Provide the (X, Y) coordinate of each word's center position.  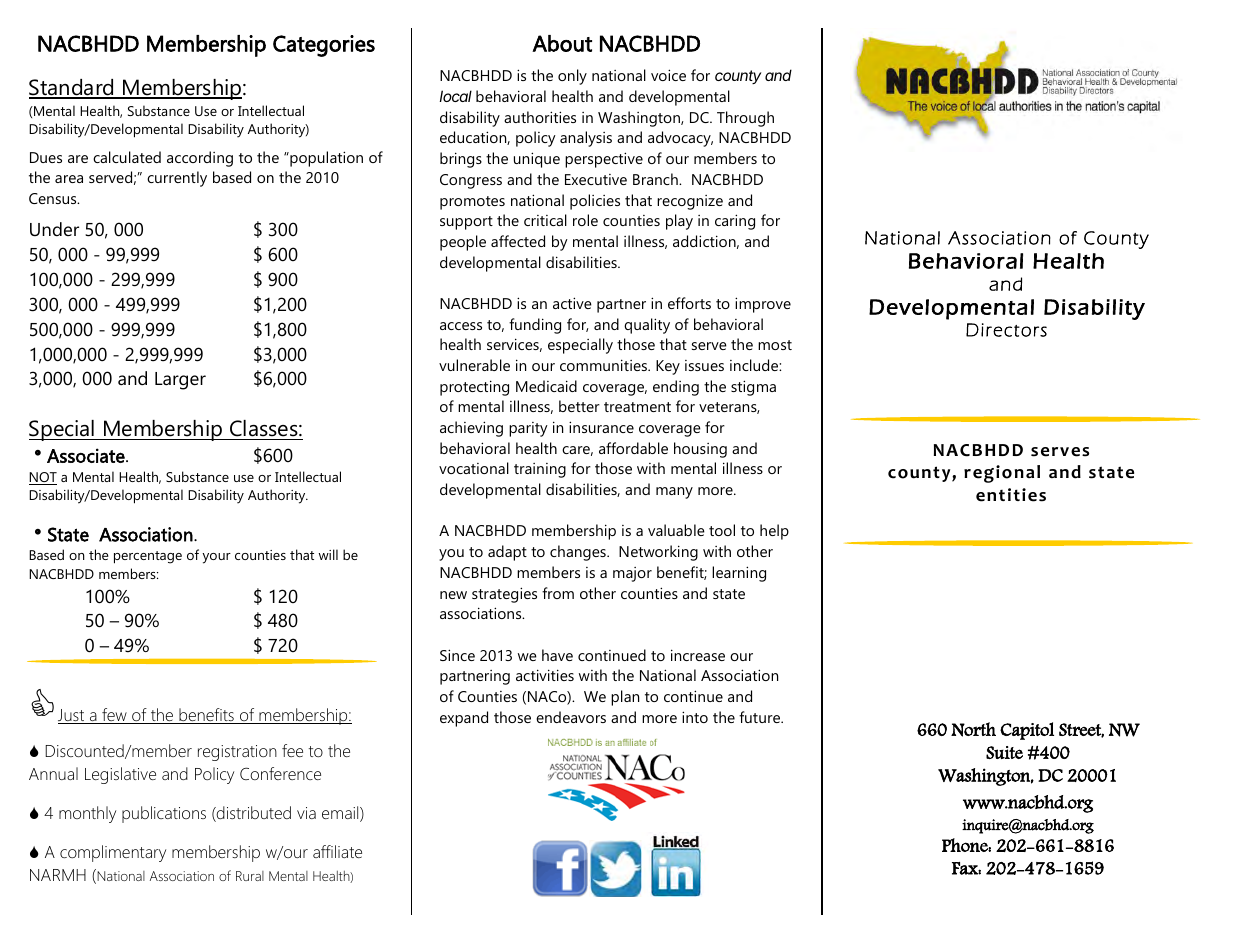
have (557, 655)
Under (54, 229)
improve (763, 305)
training (540, 470)
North (973, 729)
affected (518, 241)
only (572, 77)
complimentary (113, 853)
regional (1002, 474)
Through (745, 119)
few (114, 716)
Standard (72, 88)
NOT (43, 478)
